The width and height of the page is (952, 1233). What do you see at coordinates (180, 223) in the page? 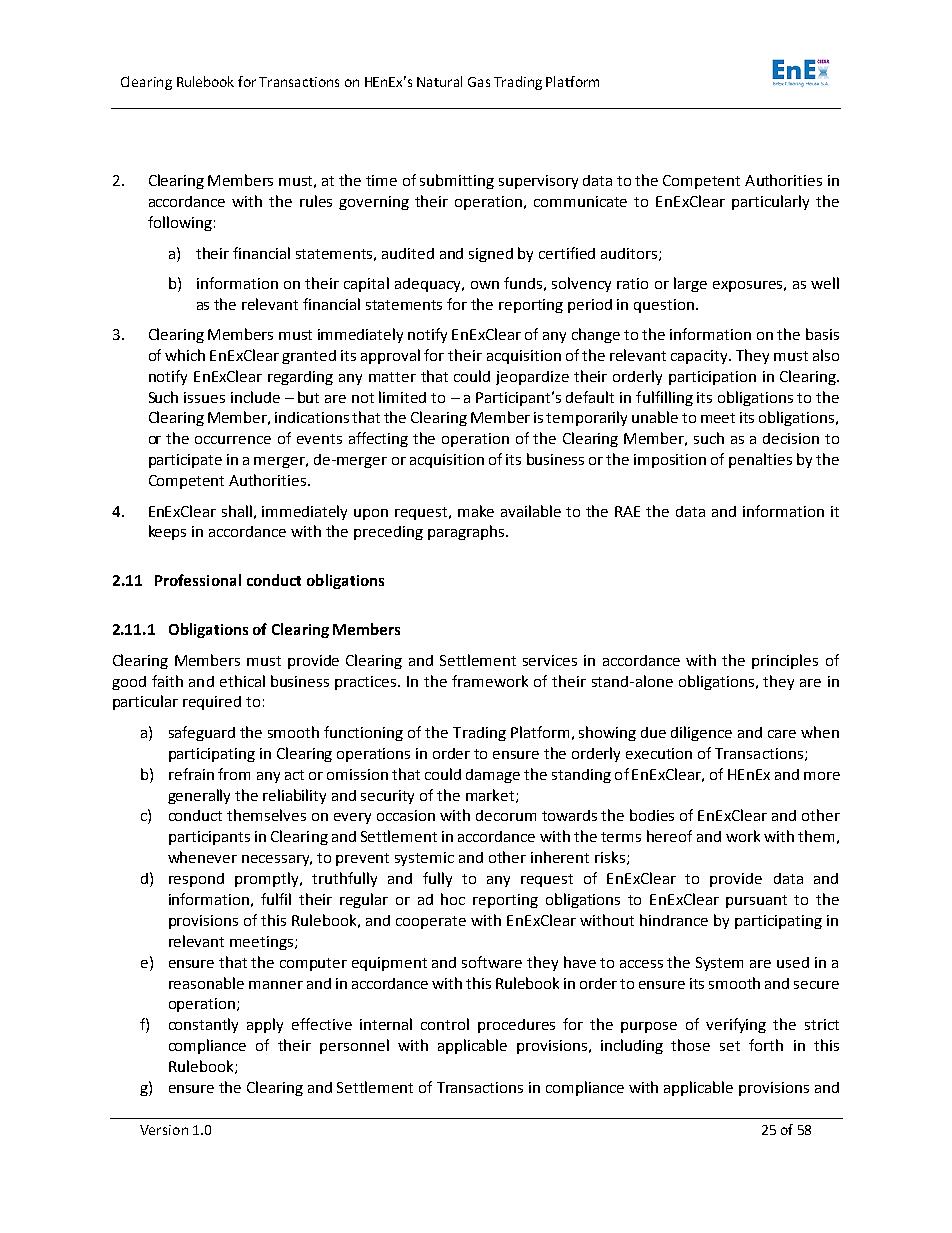
I see `following` at bounding box center [180, 223].
